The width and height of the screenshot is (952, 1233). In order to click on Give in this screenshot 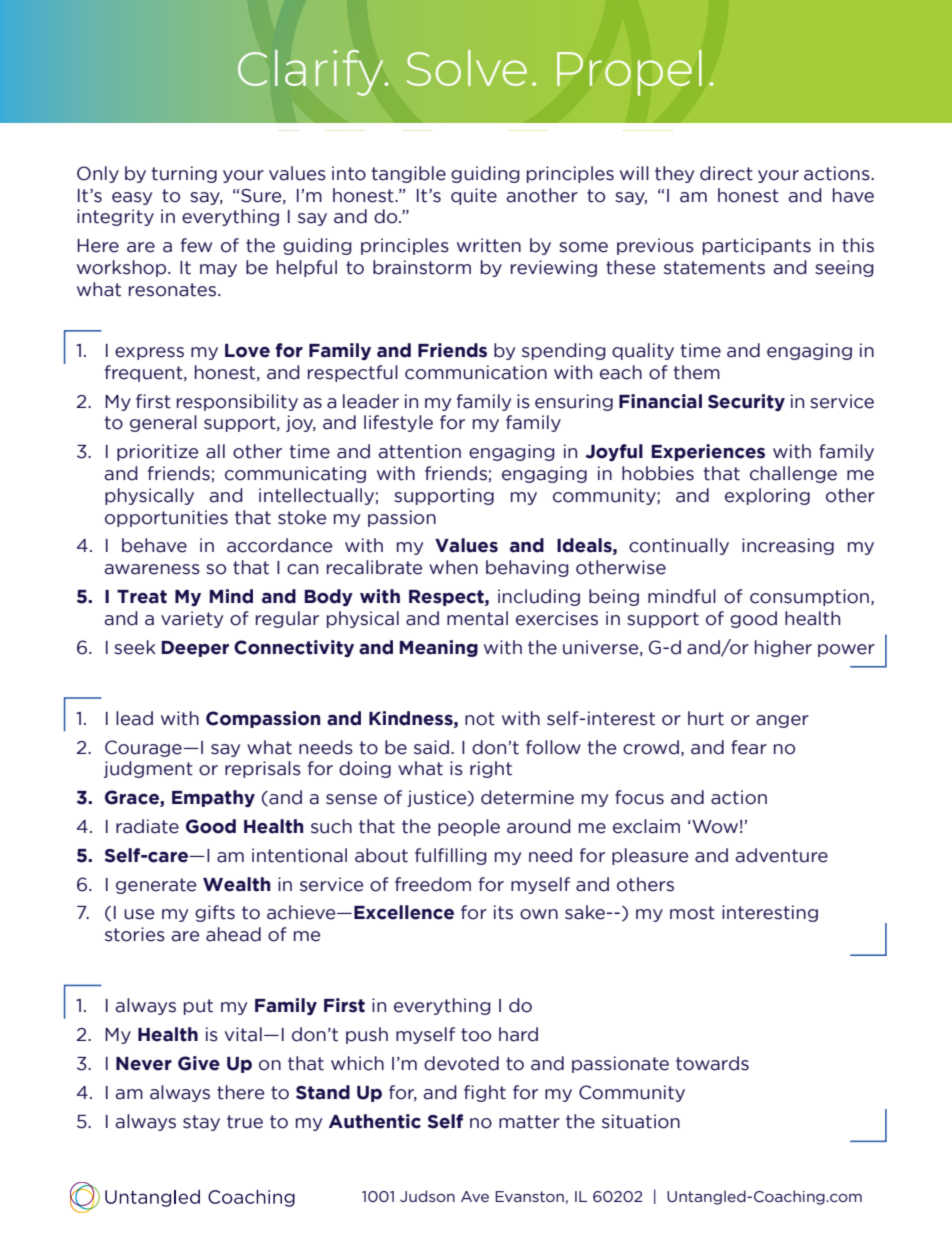, I will do `click(199, 1063)`.
